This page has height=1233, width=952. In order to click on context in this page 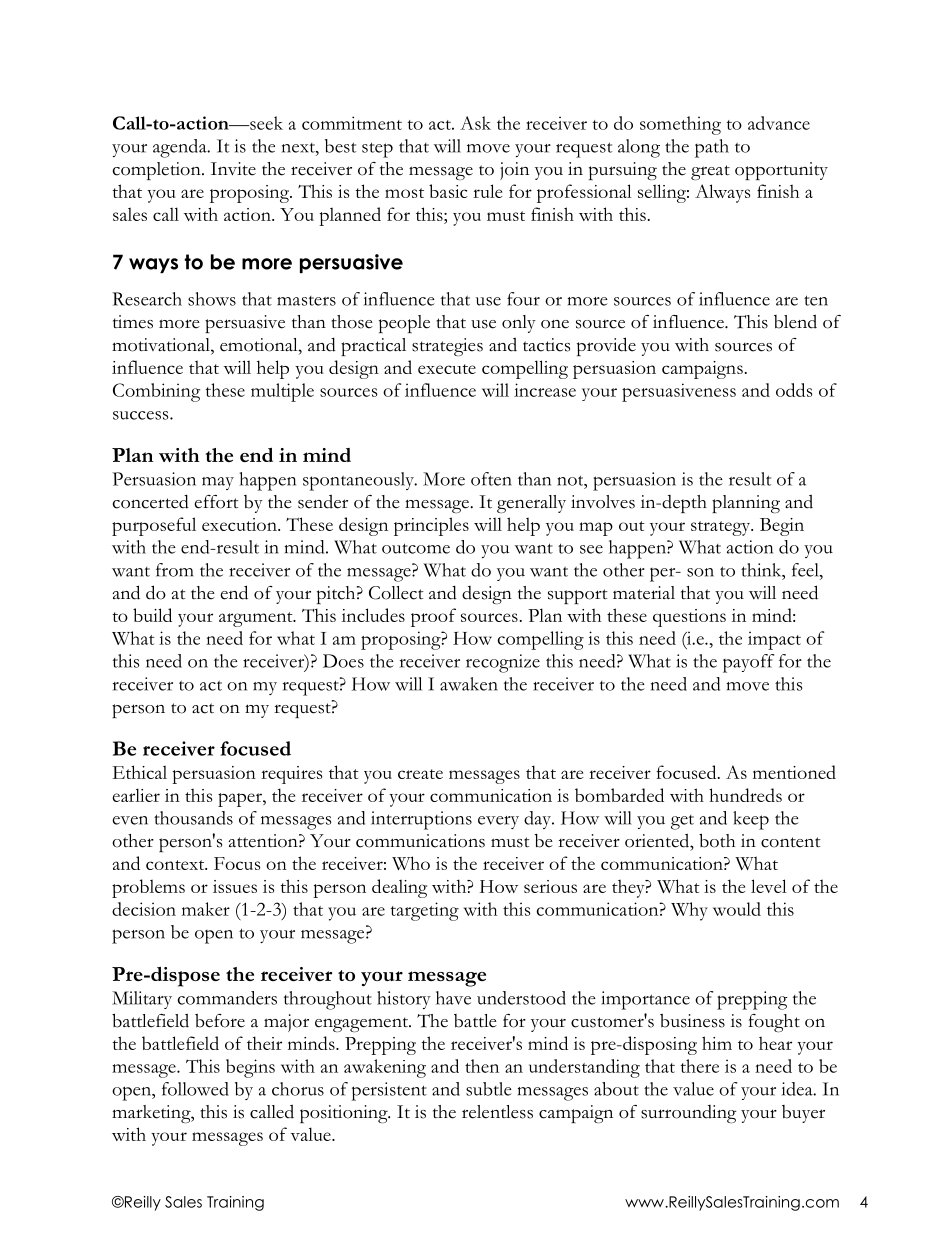, I will do `click(176, 865)`.
